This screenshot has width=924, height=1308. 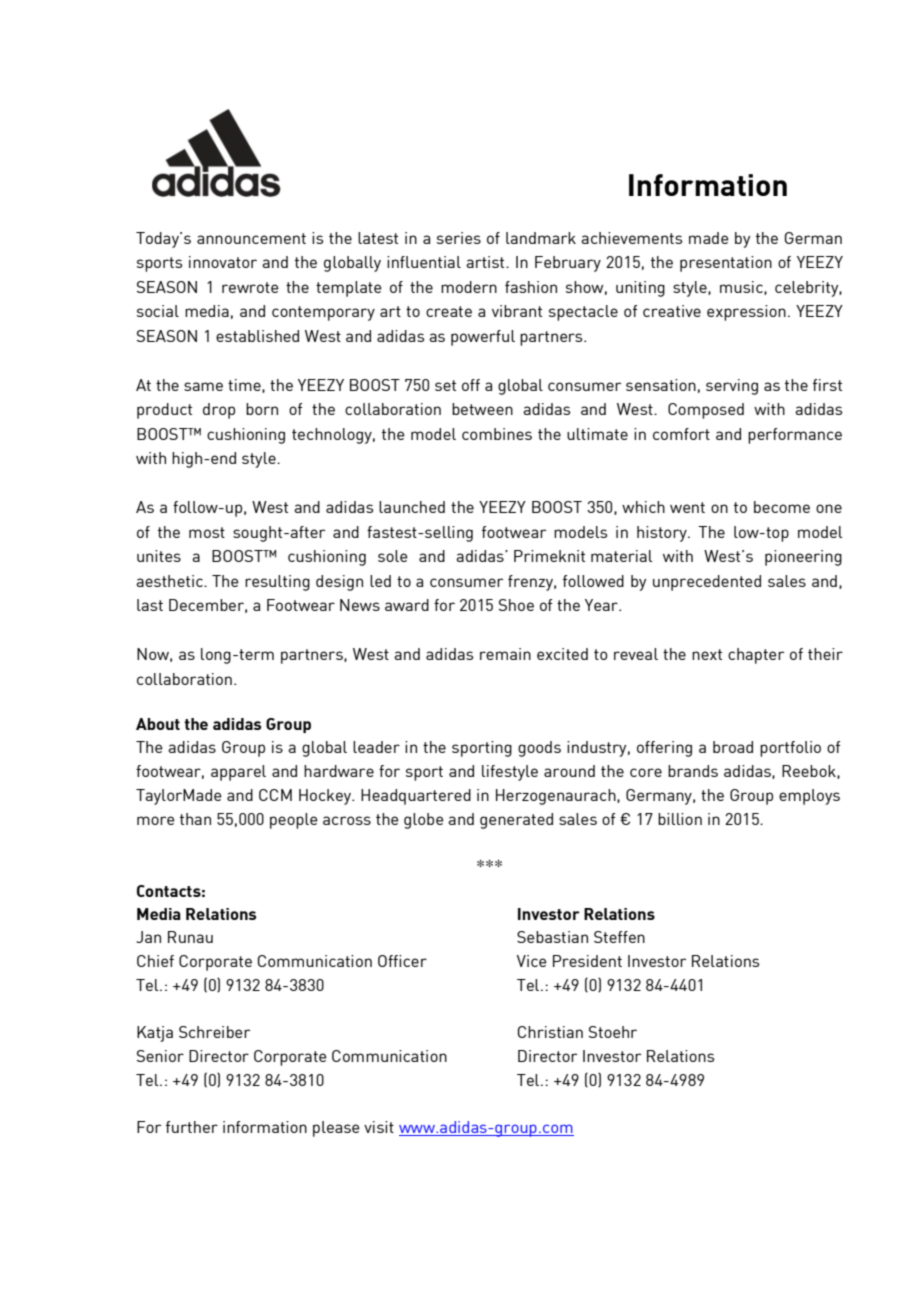 I want to click on further, so click(x=192, y=1127).
